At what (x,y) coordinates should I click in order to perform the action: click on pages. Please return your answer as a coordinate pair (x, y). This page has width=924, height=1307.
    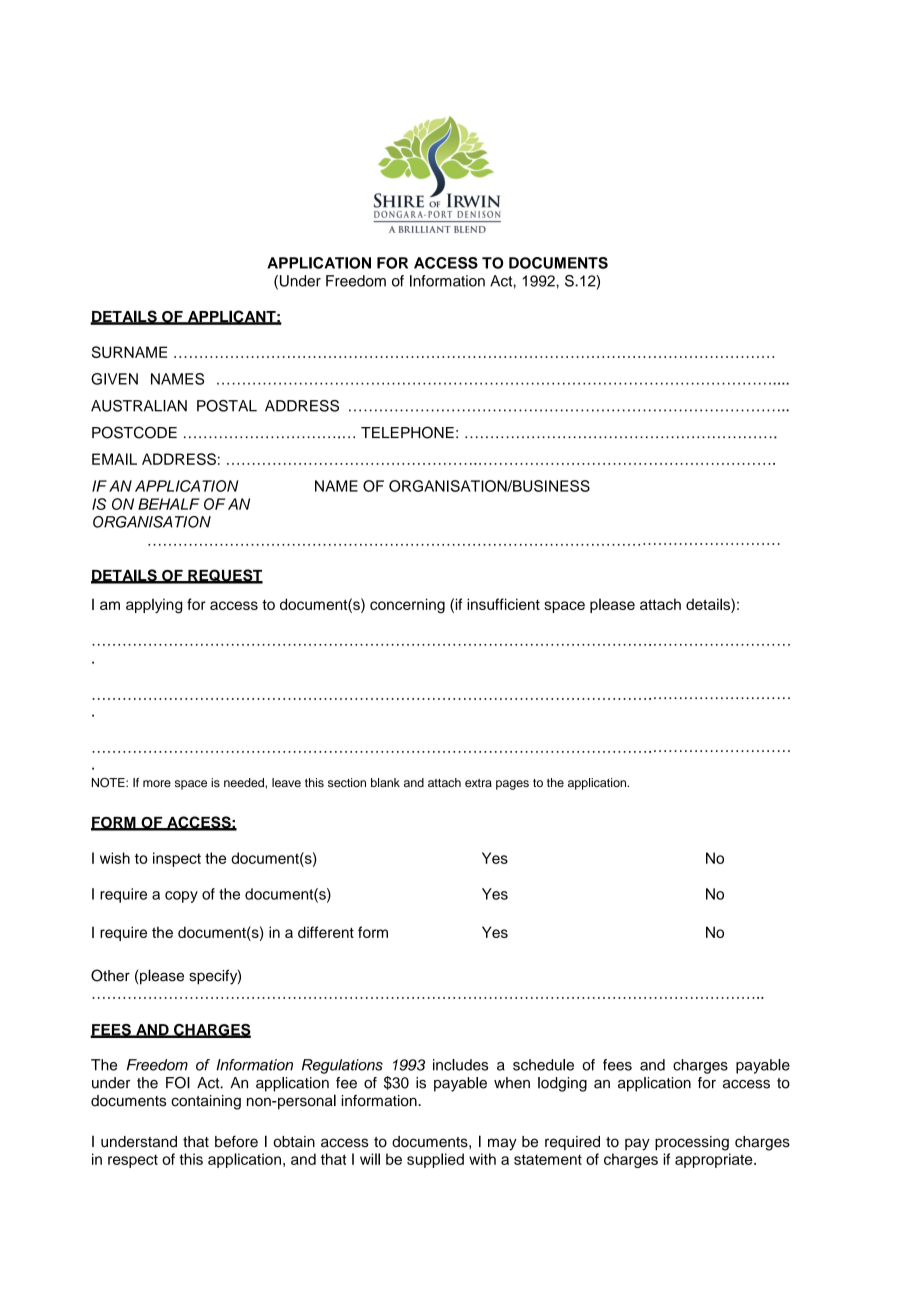
    Looking at the image, I should click on (512, 785).
